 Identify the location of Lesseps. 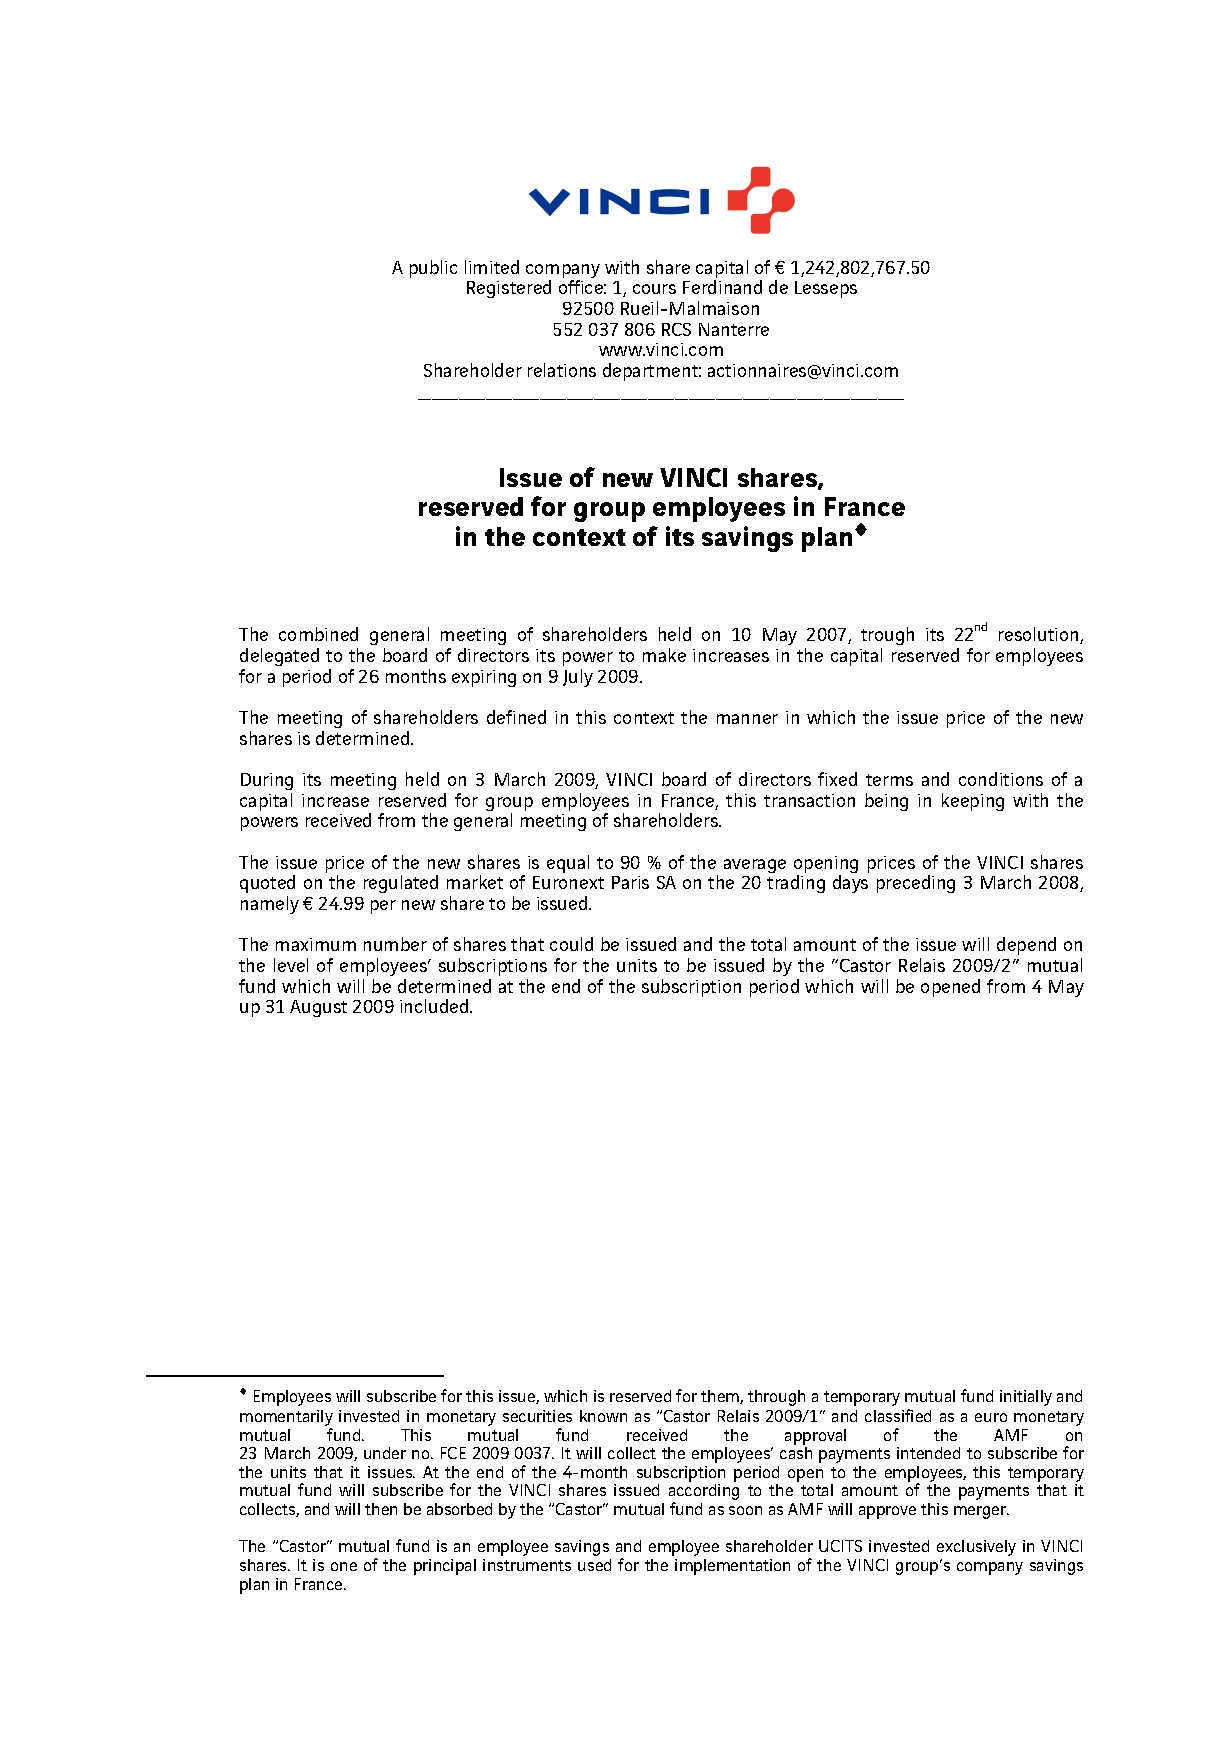
(826, 289).
